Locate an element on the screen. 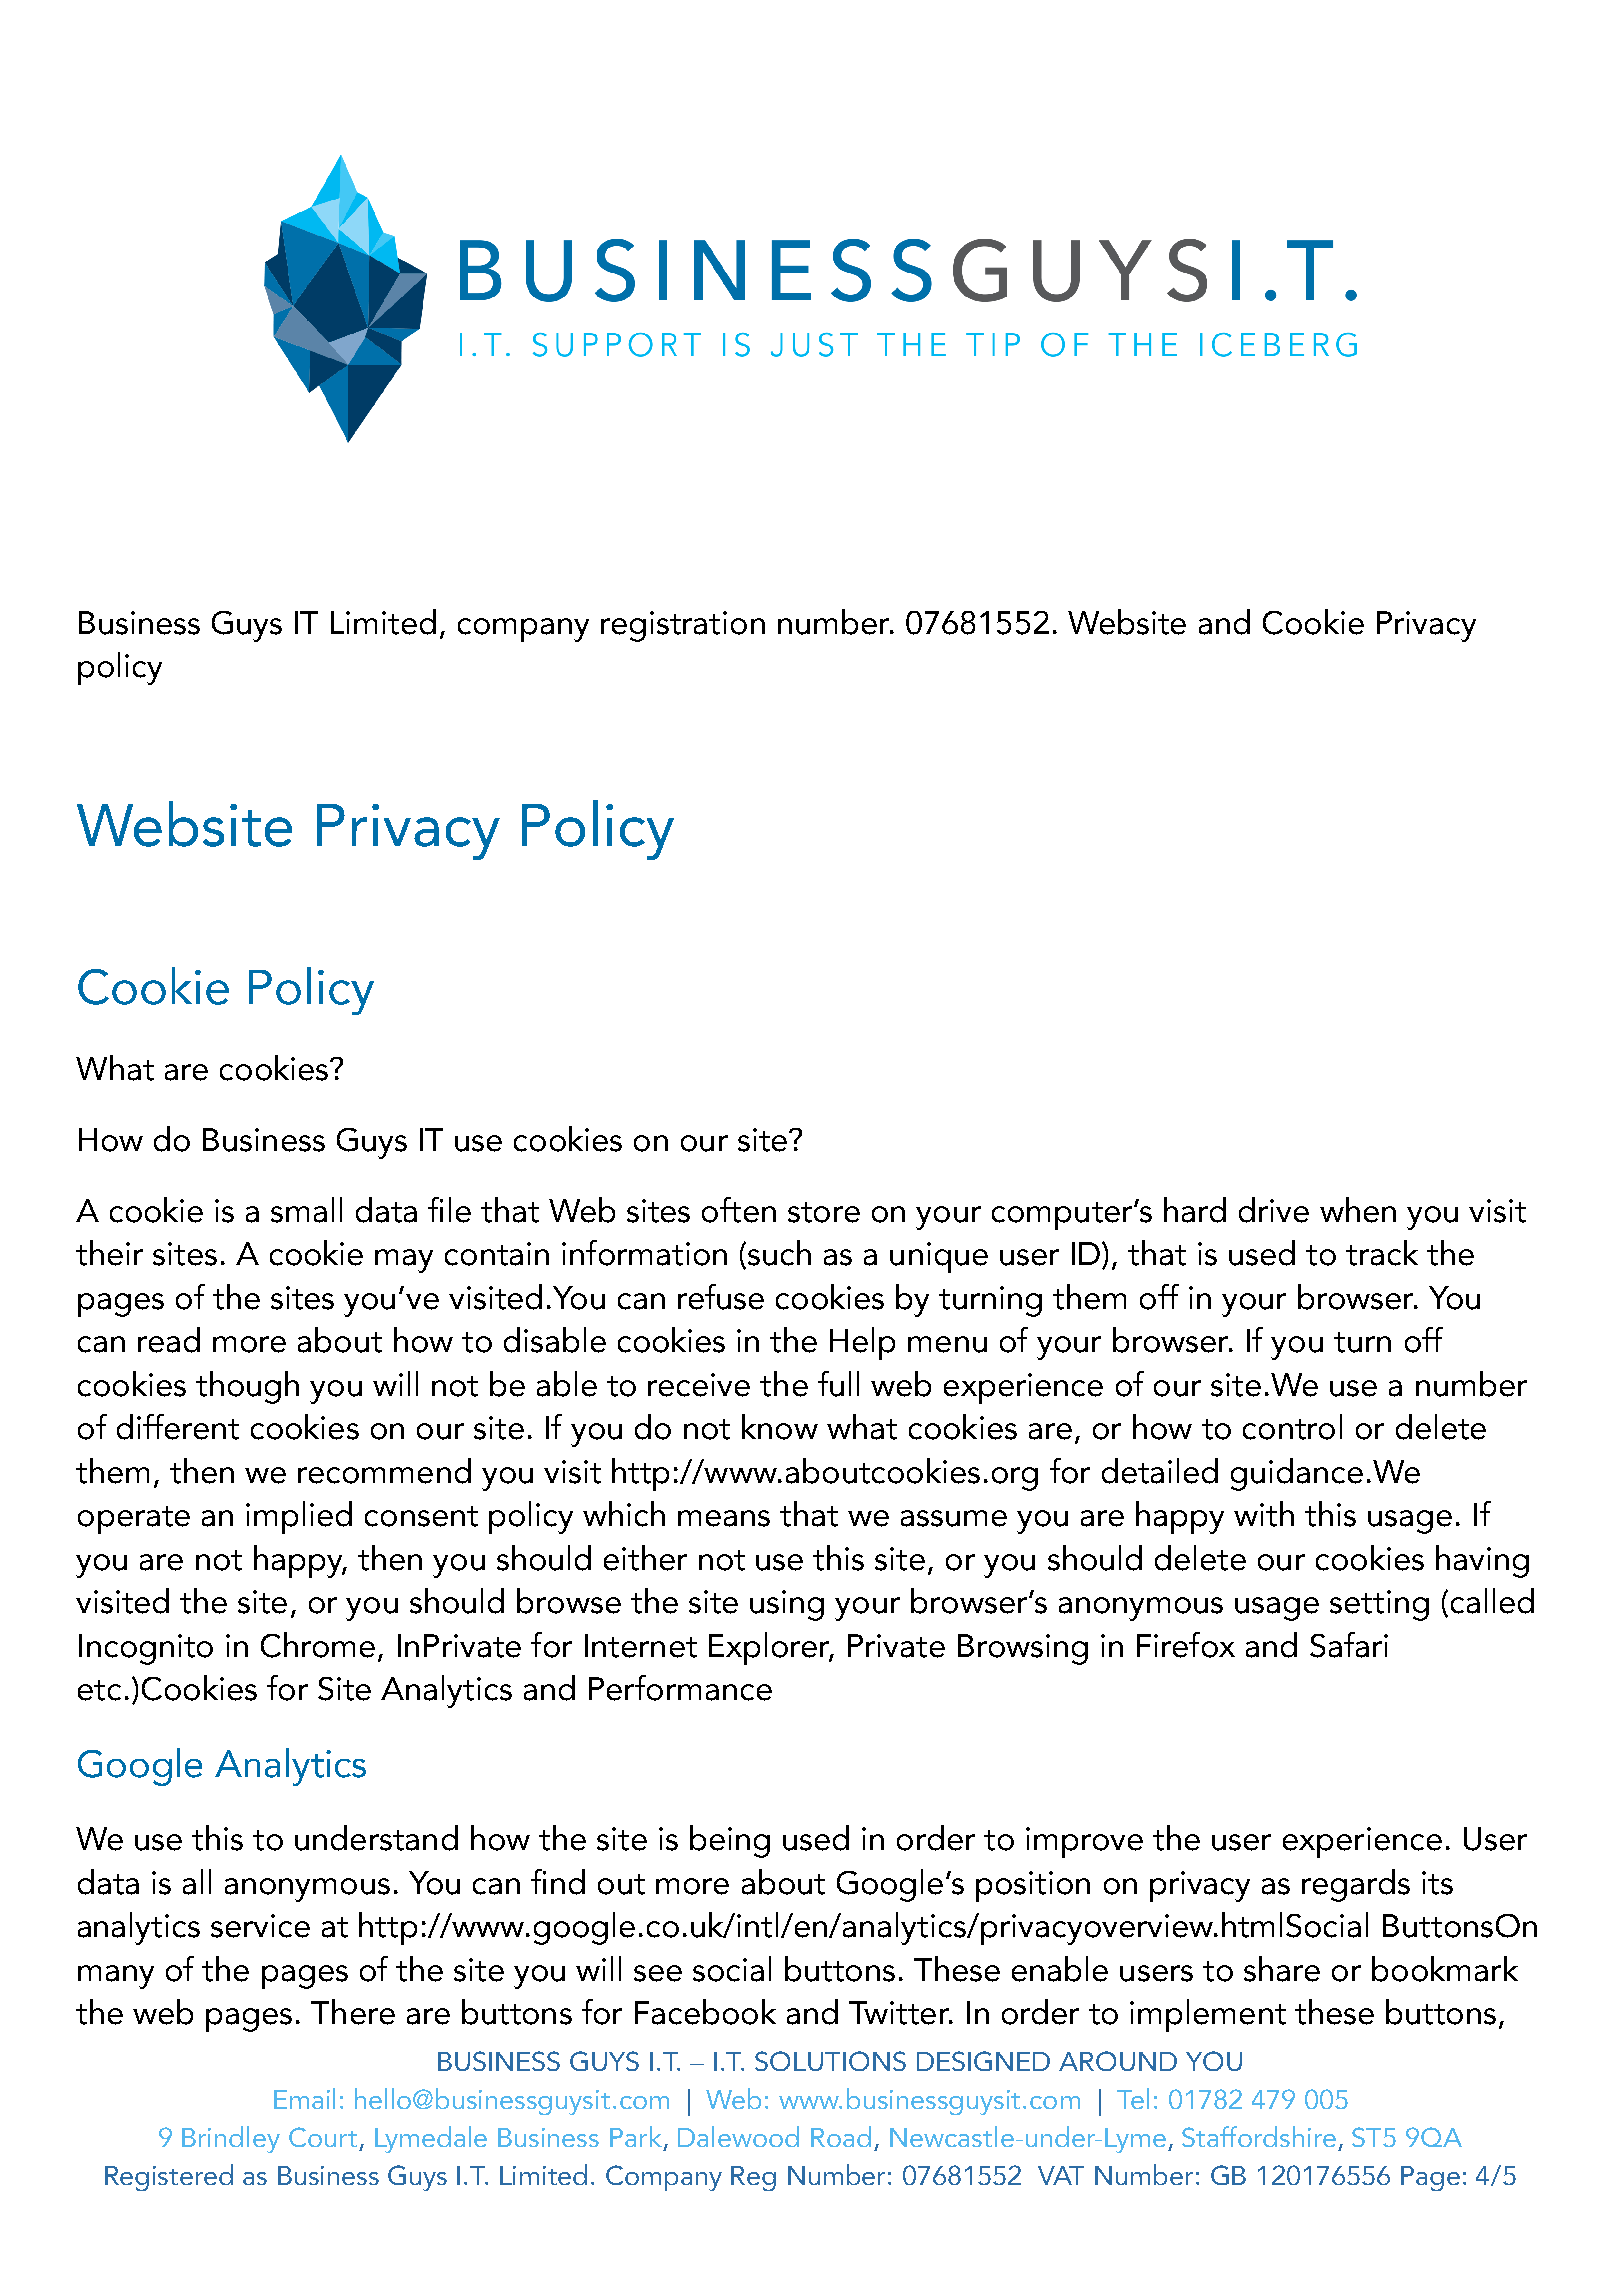  Chrome is located at coordinates (318, 1645).
